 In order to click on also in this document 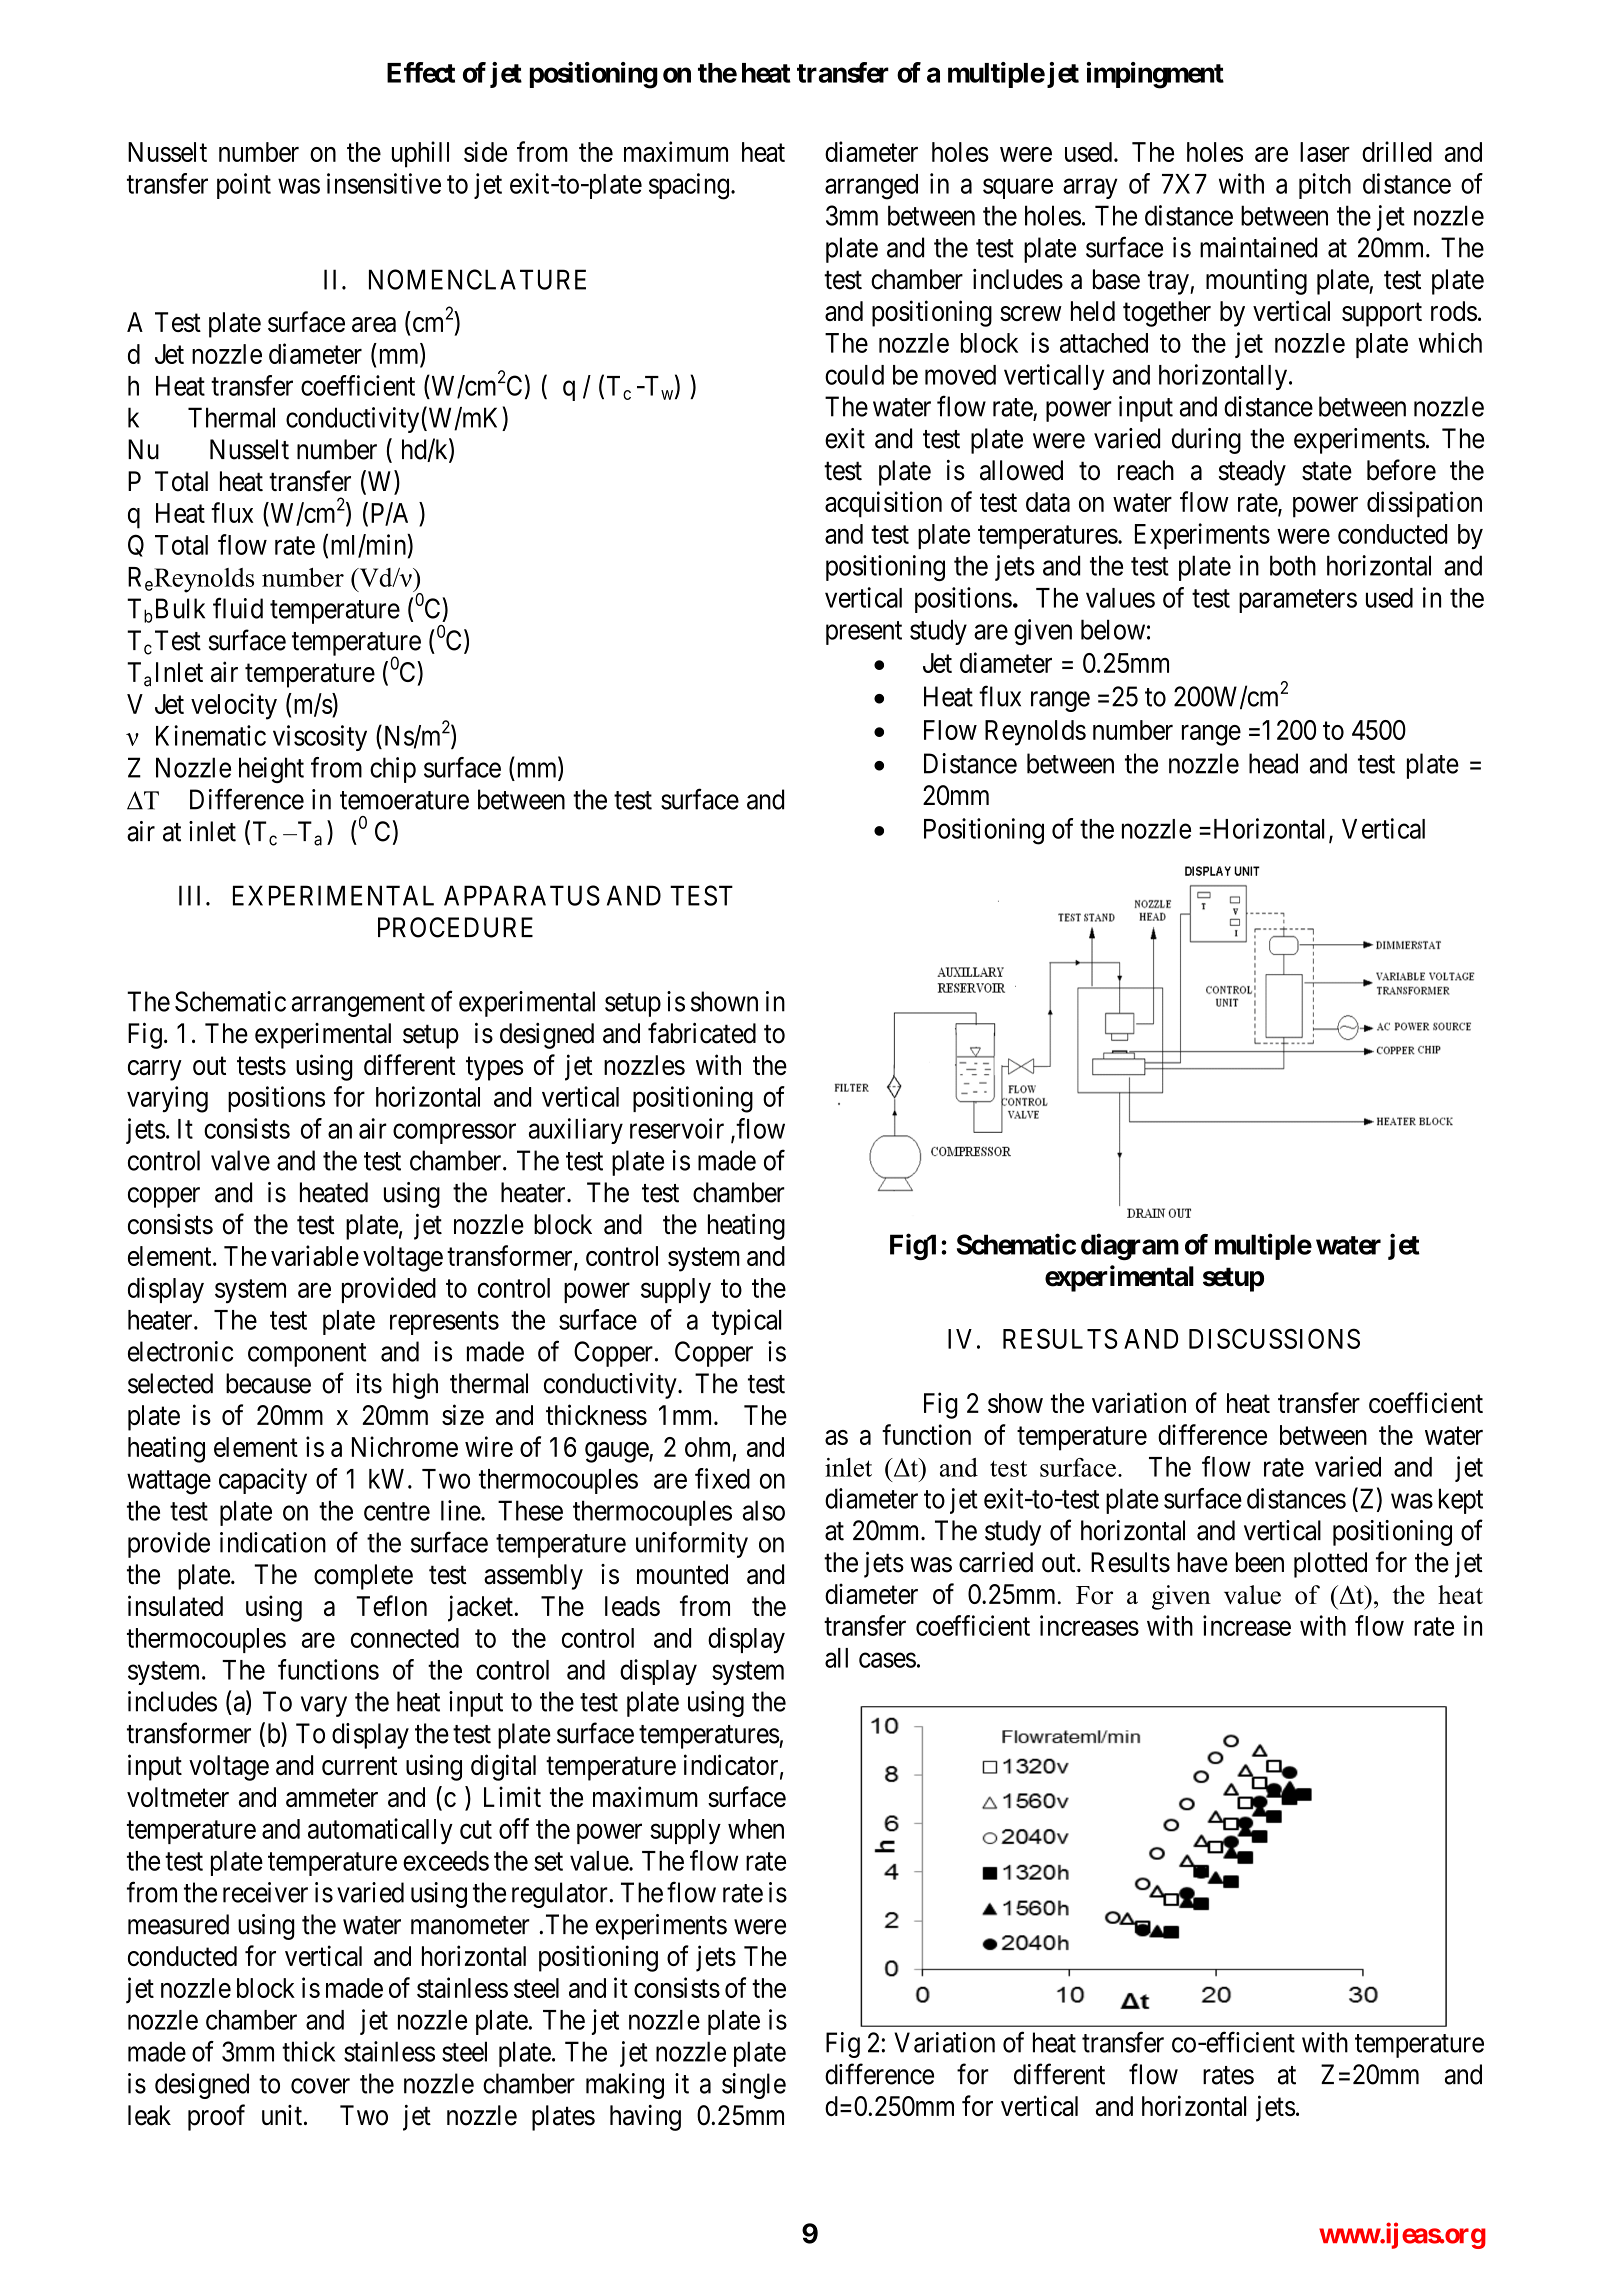, I will do `click(764, 1510)`.
